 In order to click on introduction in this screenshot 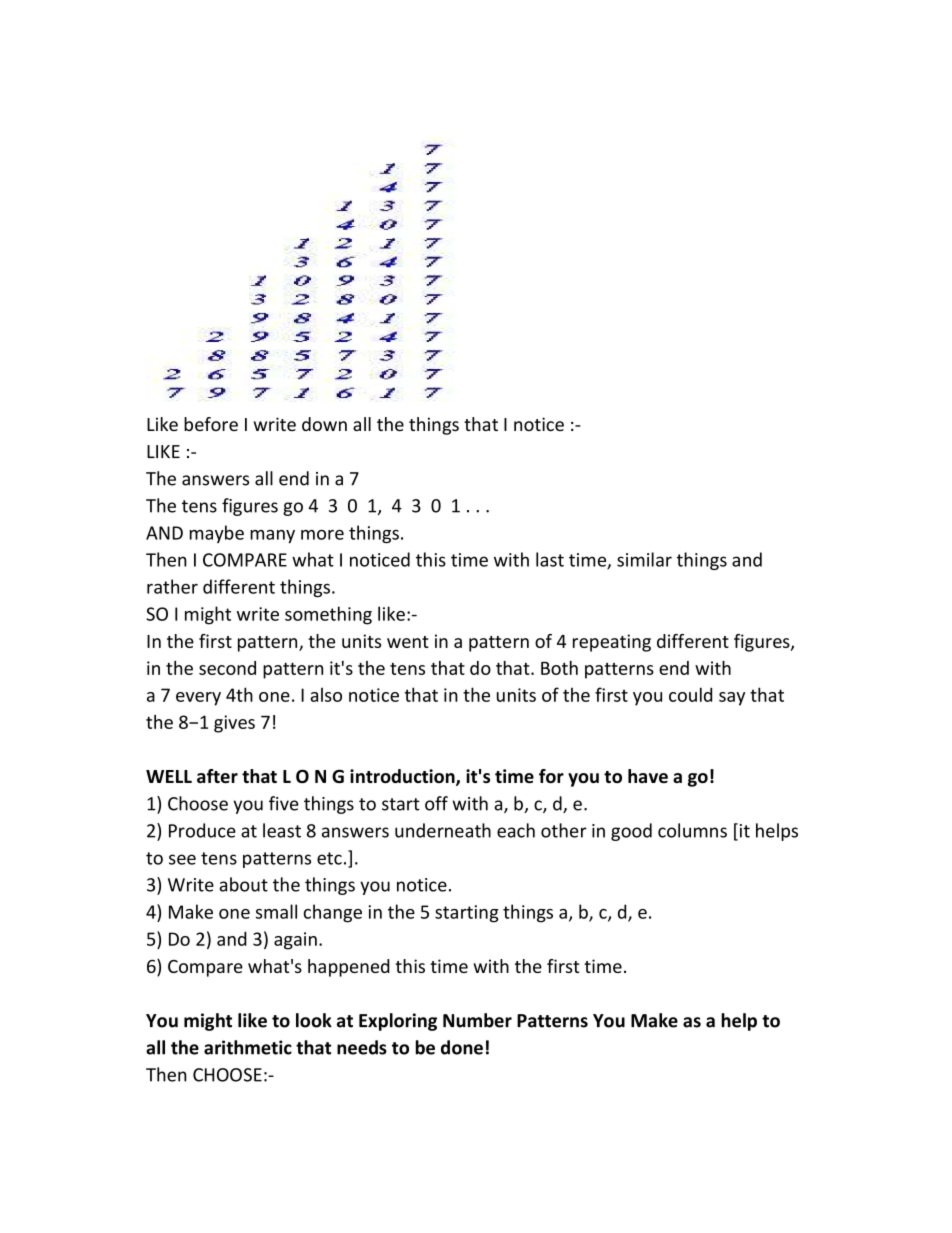, I will do `click(403, 777)`.
